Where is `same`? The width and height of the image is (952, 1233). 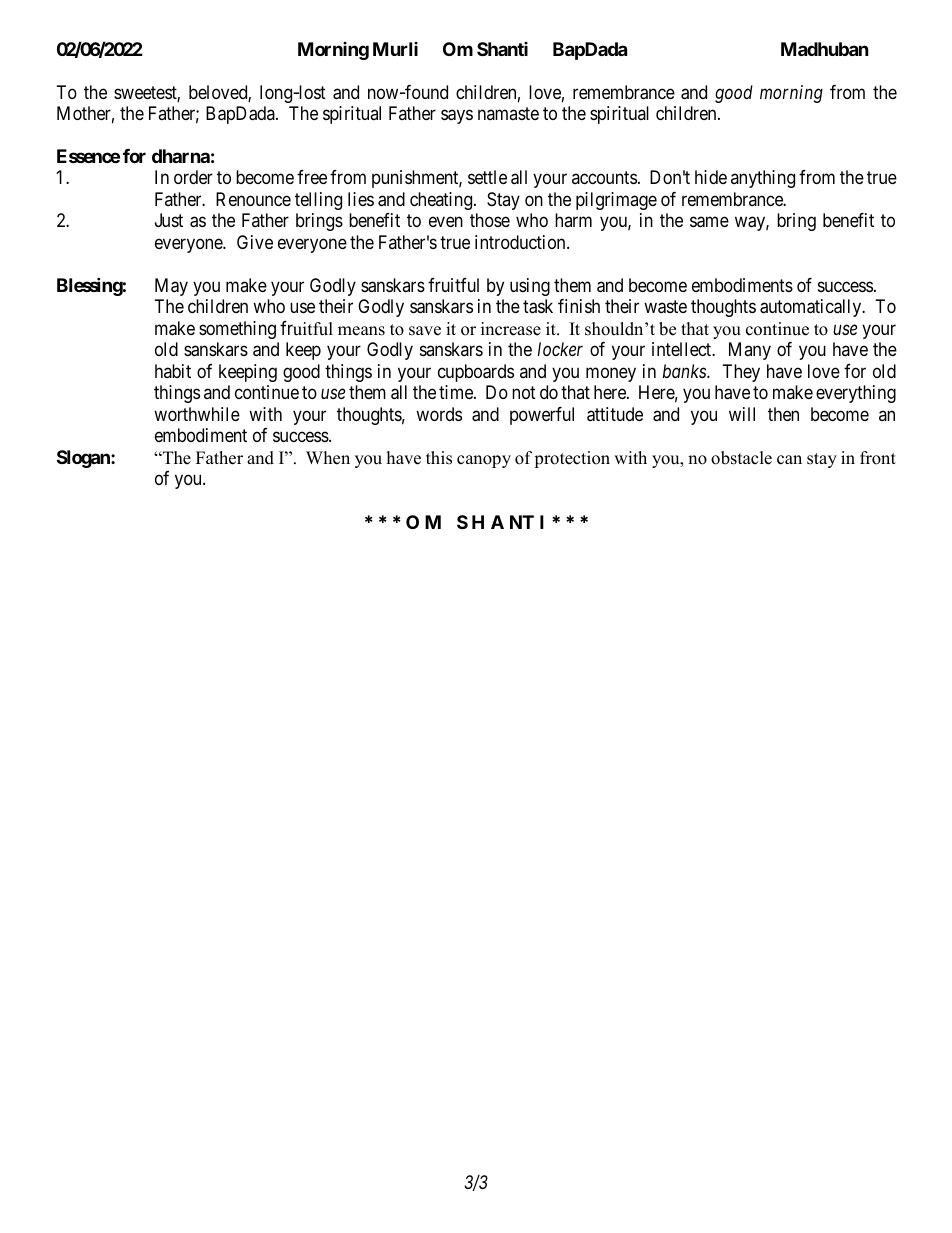 same is located at coordinates (709, 222).
